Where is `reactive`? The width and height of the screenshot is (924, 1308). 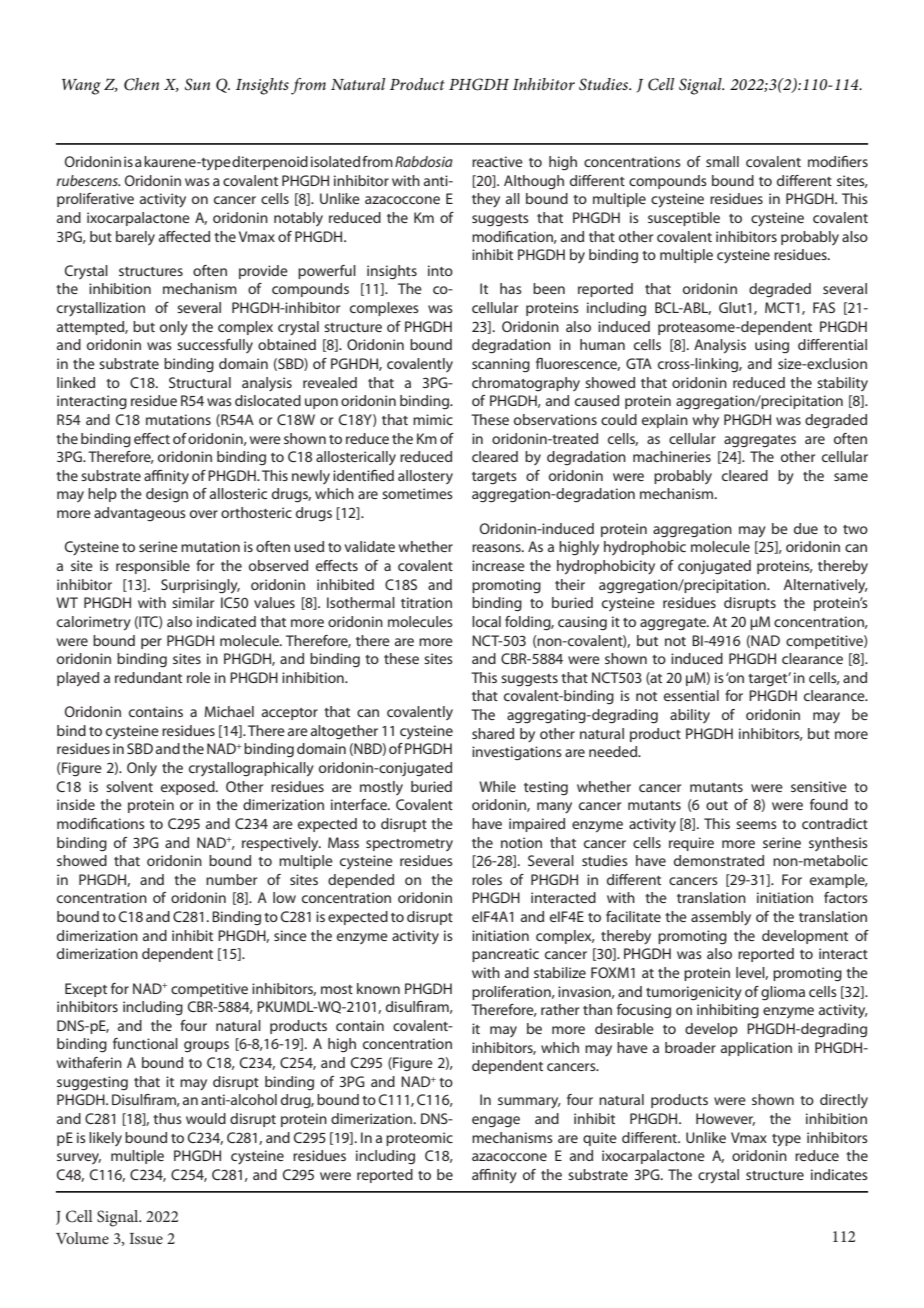 reactive is located at coordinates (497, 161).
